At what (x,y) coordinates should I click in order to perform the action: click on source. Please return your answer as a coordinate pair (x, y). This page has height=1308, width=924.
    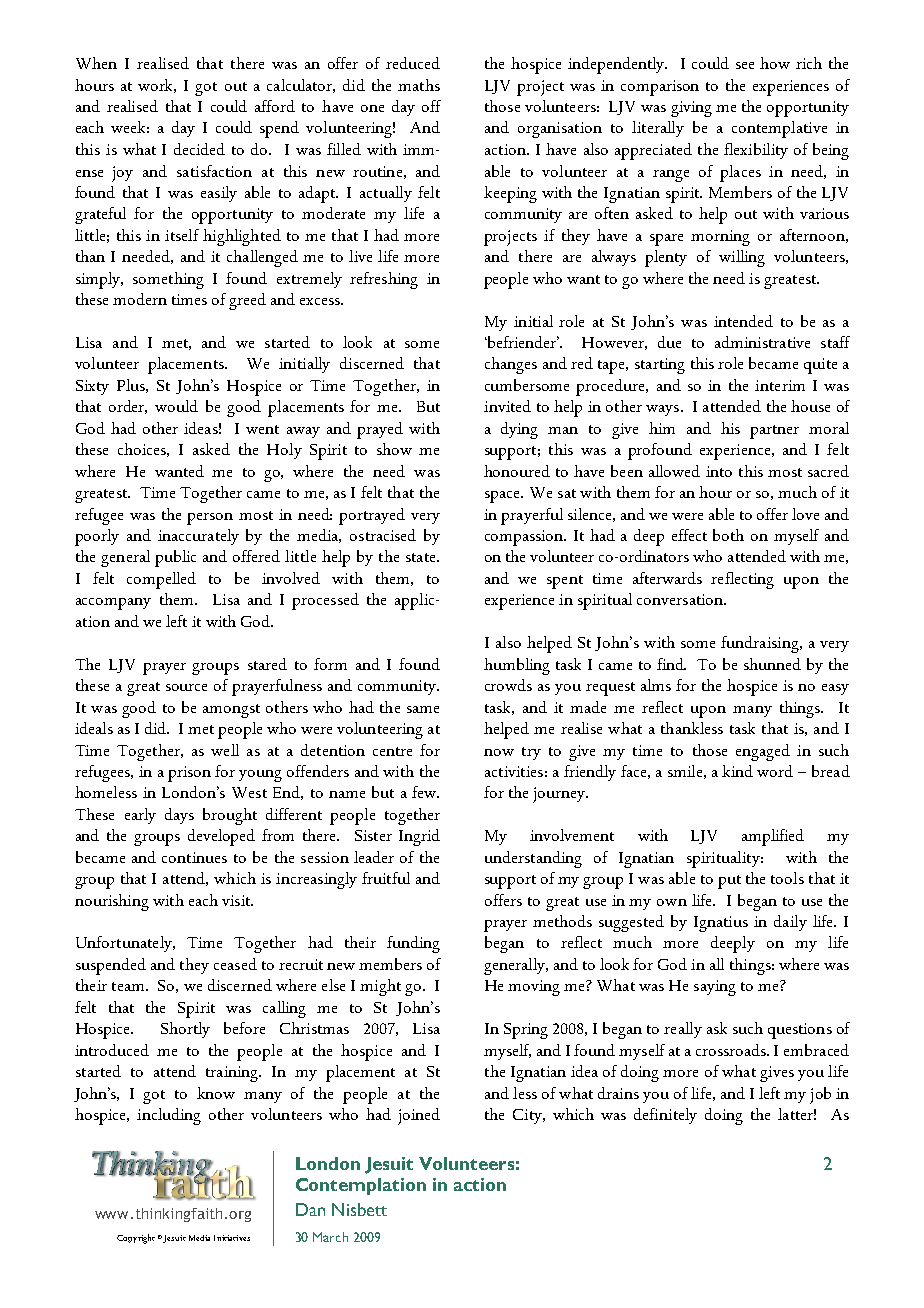
    Looking at the image, I should click on (186, 687).
